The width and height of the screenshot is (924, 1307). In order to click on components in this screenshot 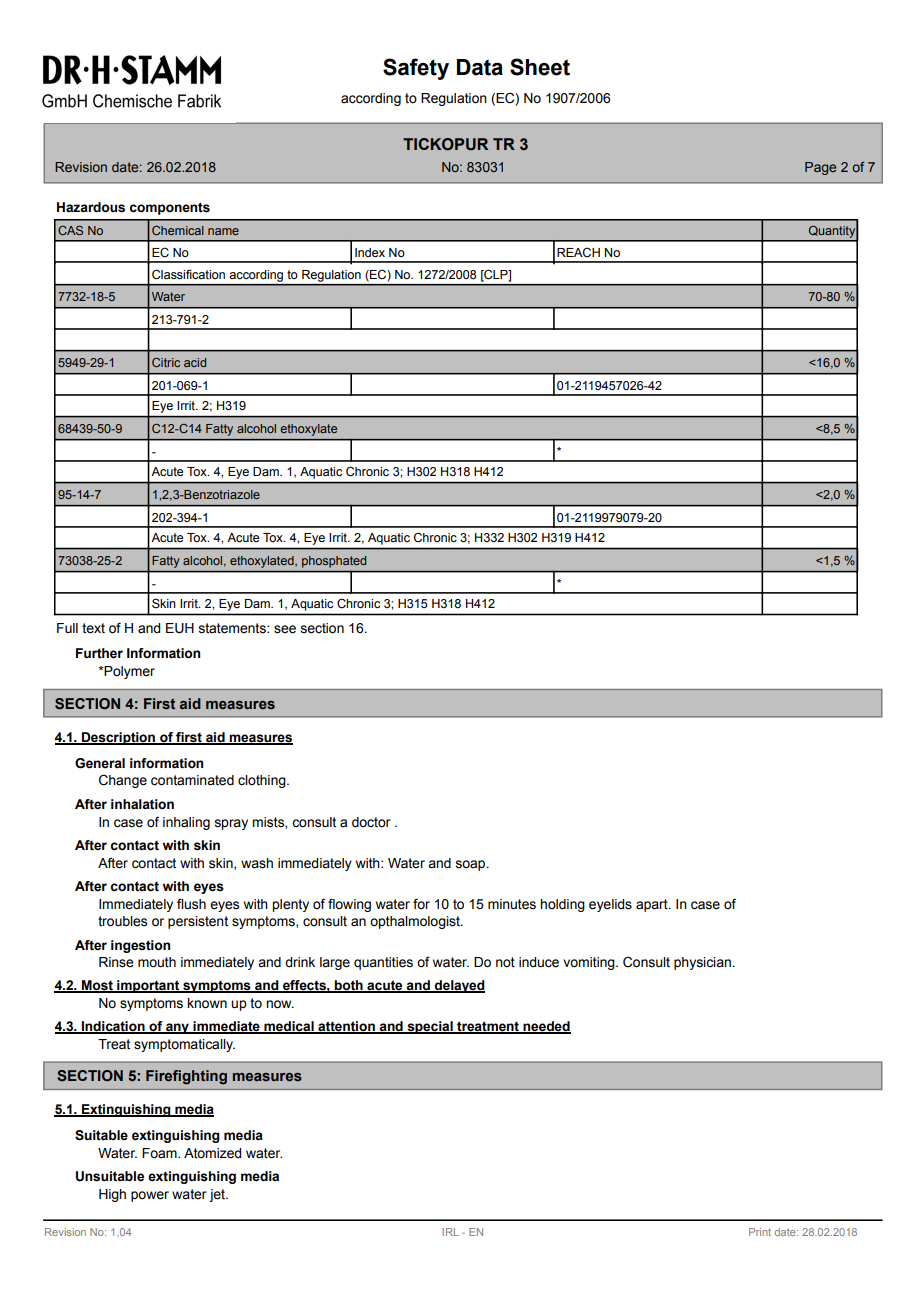, I will do `click(170, 208)`.
